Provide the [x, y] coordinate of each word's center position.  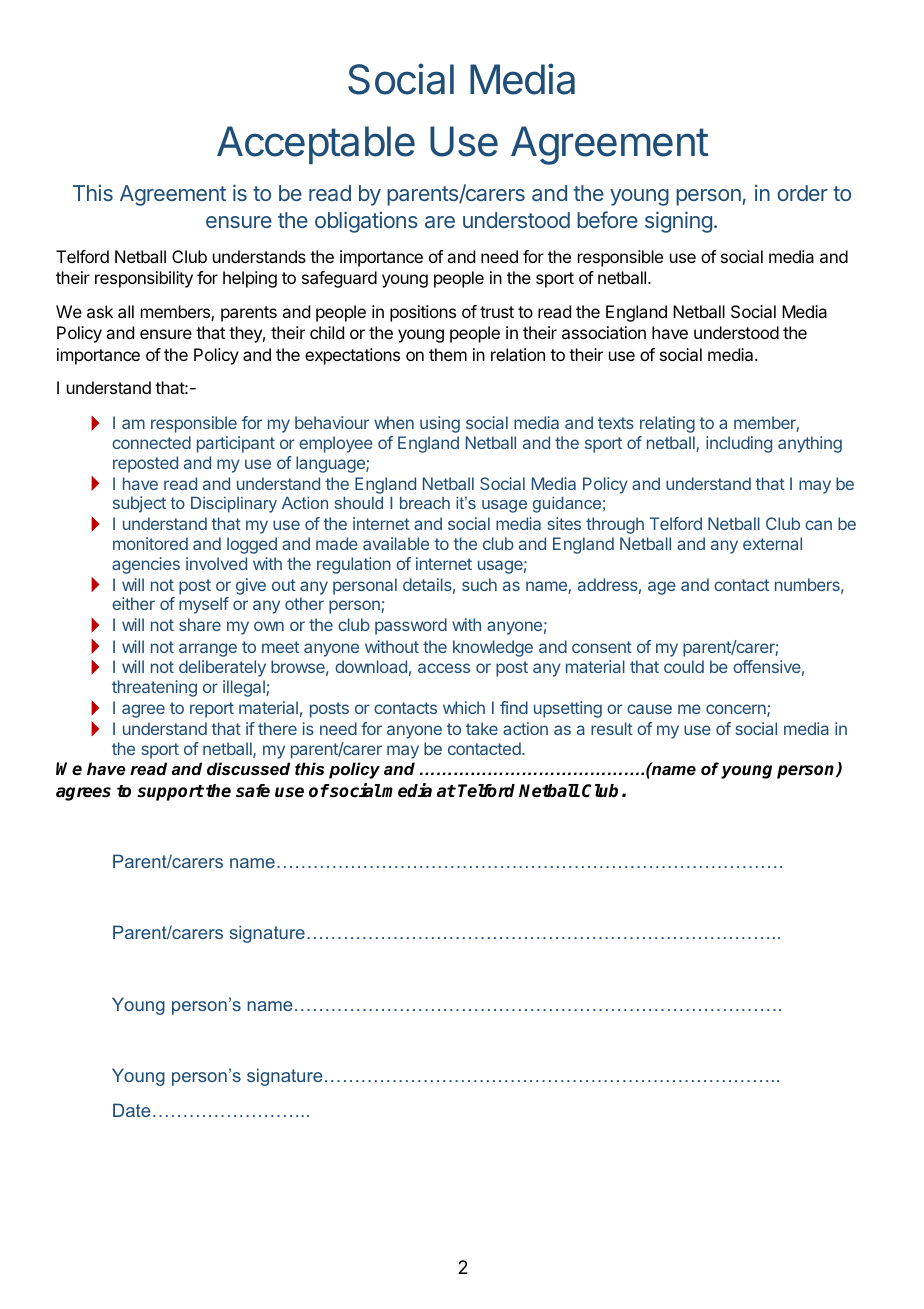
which [464, 707]
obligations [366, 222]
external [772, 543]
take [482, 728]
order [802, 193]
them [448, 354]
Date [132, 1110]
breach [425, 502]
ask [100, 311]
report [212, 710]
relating [667, 424]
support [170, 793]
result [612, 728]
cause [649, 709]
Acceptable [316, 145]
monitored [150, 543]
